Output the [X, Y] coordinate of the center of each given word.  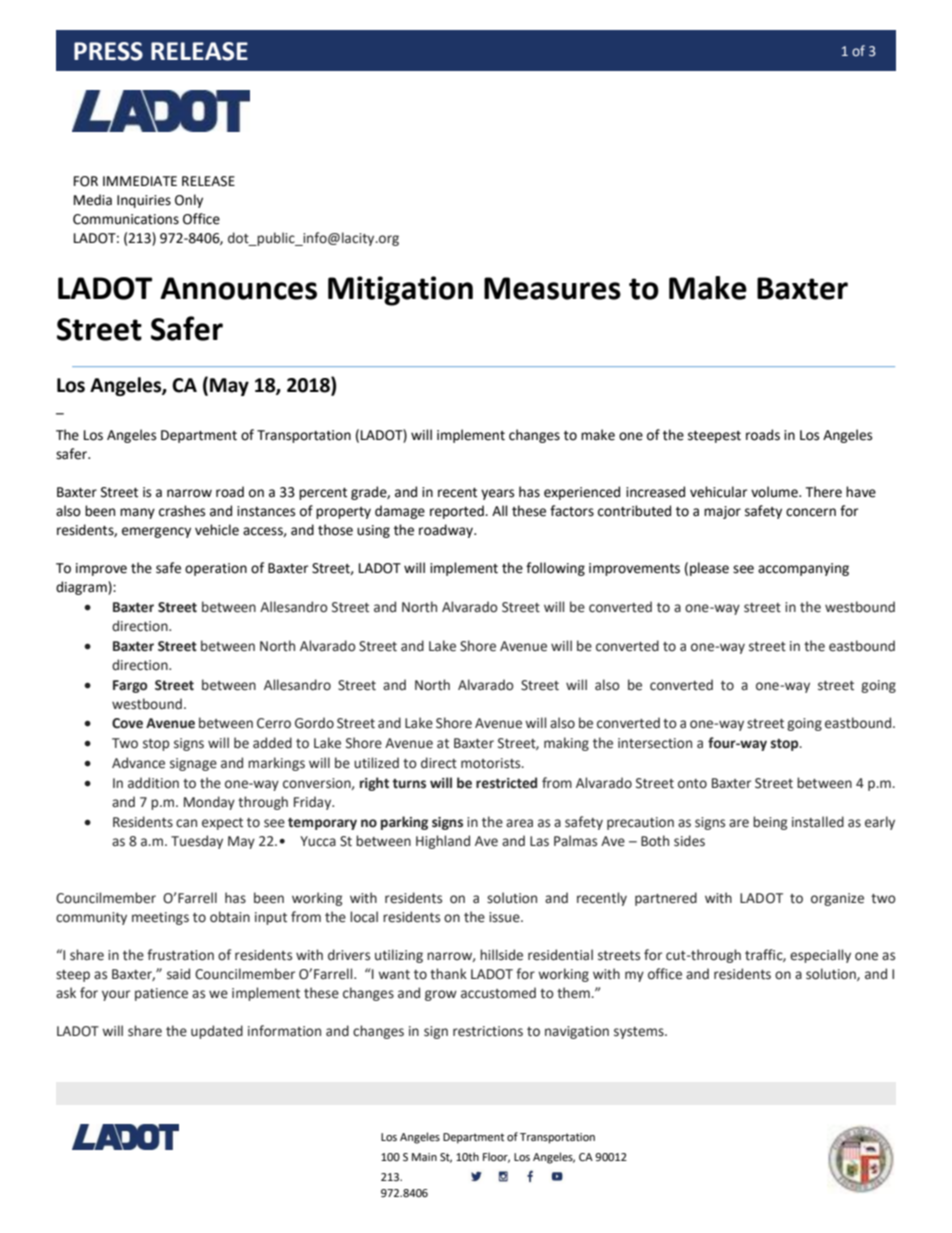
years [497, 494]
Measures [552, 288]
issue [505, 917]
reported [458, 512]
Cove [127, 723]
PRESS [108, 51]
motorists [492, 763]
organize [837, 899]
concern [811, 512]
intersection [655, 743]
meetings [160, 918]
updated [217, 1032]
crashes [182, 511]
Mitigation [400, 291]
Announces [238, 288]
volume [775, 492]
